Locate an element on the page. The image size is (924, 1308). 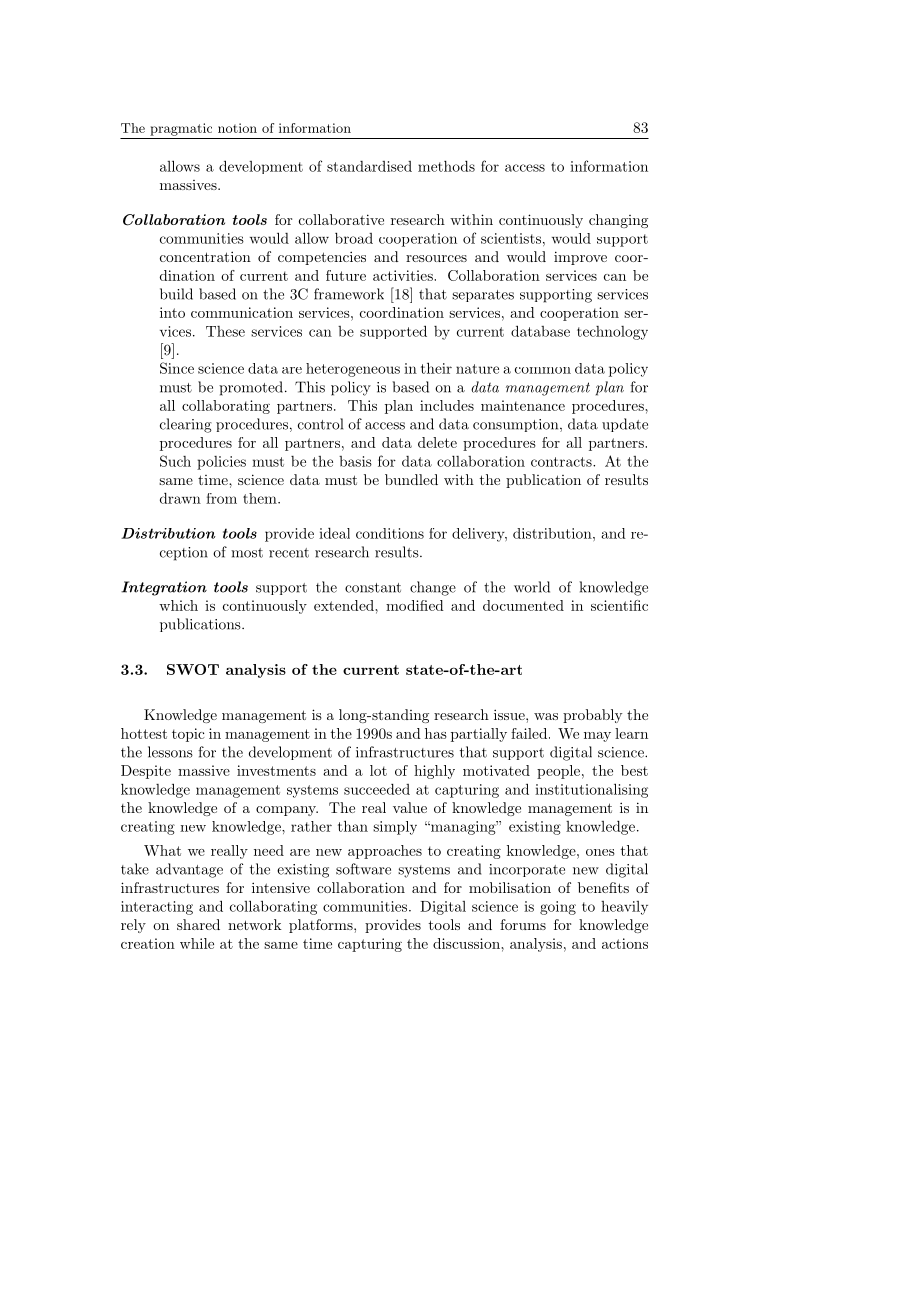
drawn is located at coordinates (180, 498).
